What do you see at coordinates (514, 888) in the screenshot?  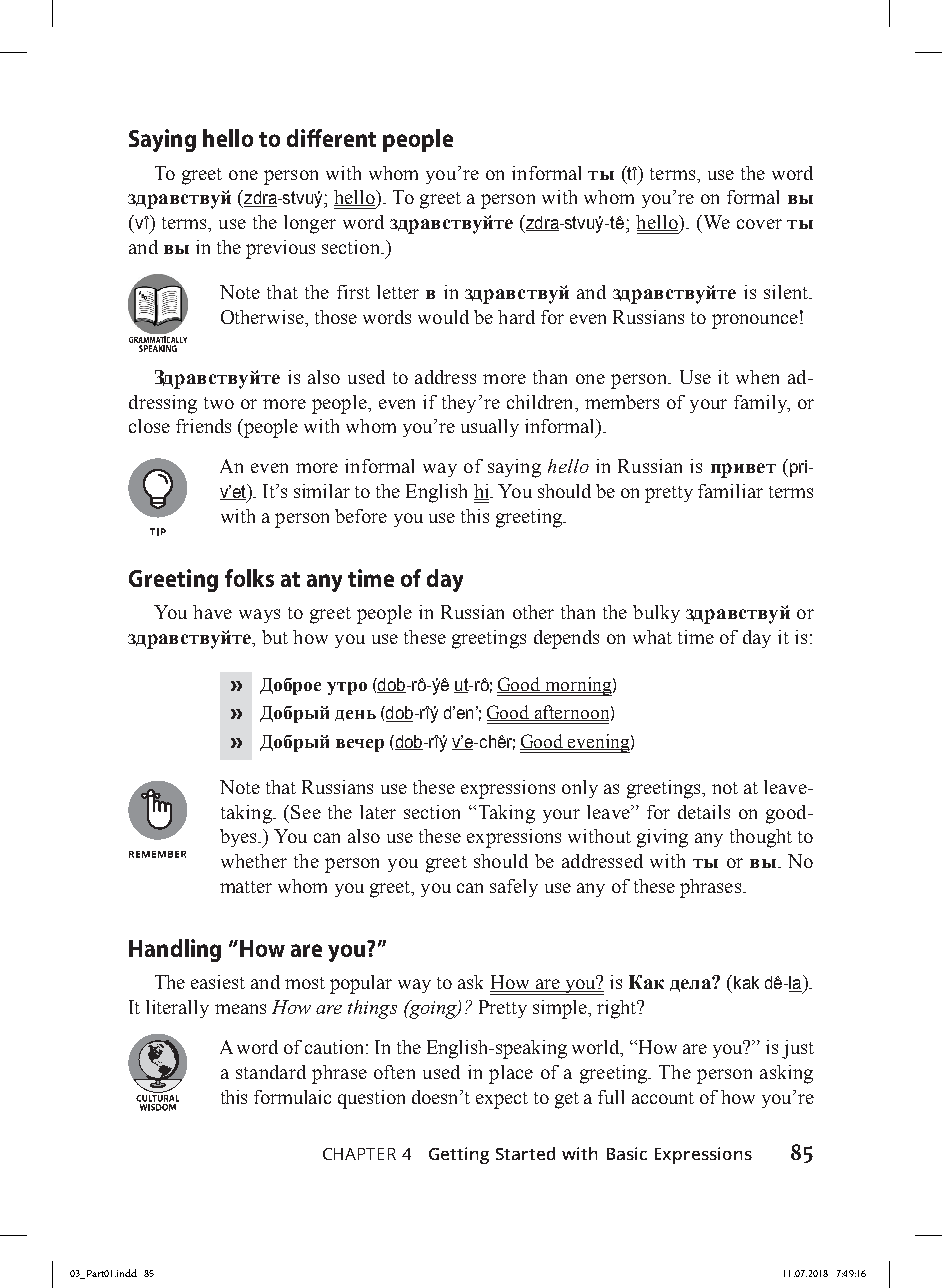 I see `safely` at bounding box center [514, 888].
